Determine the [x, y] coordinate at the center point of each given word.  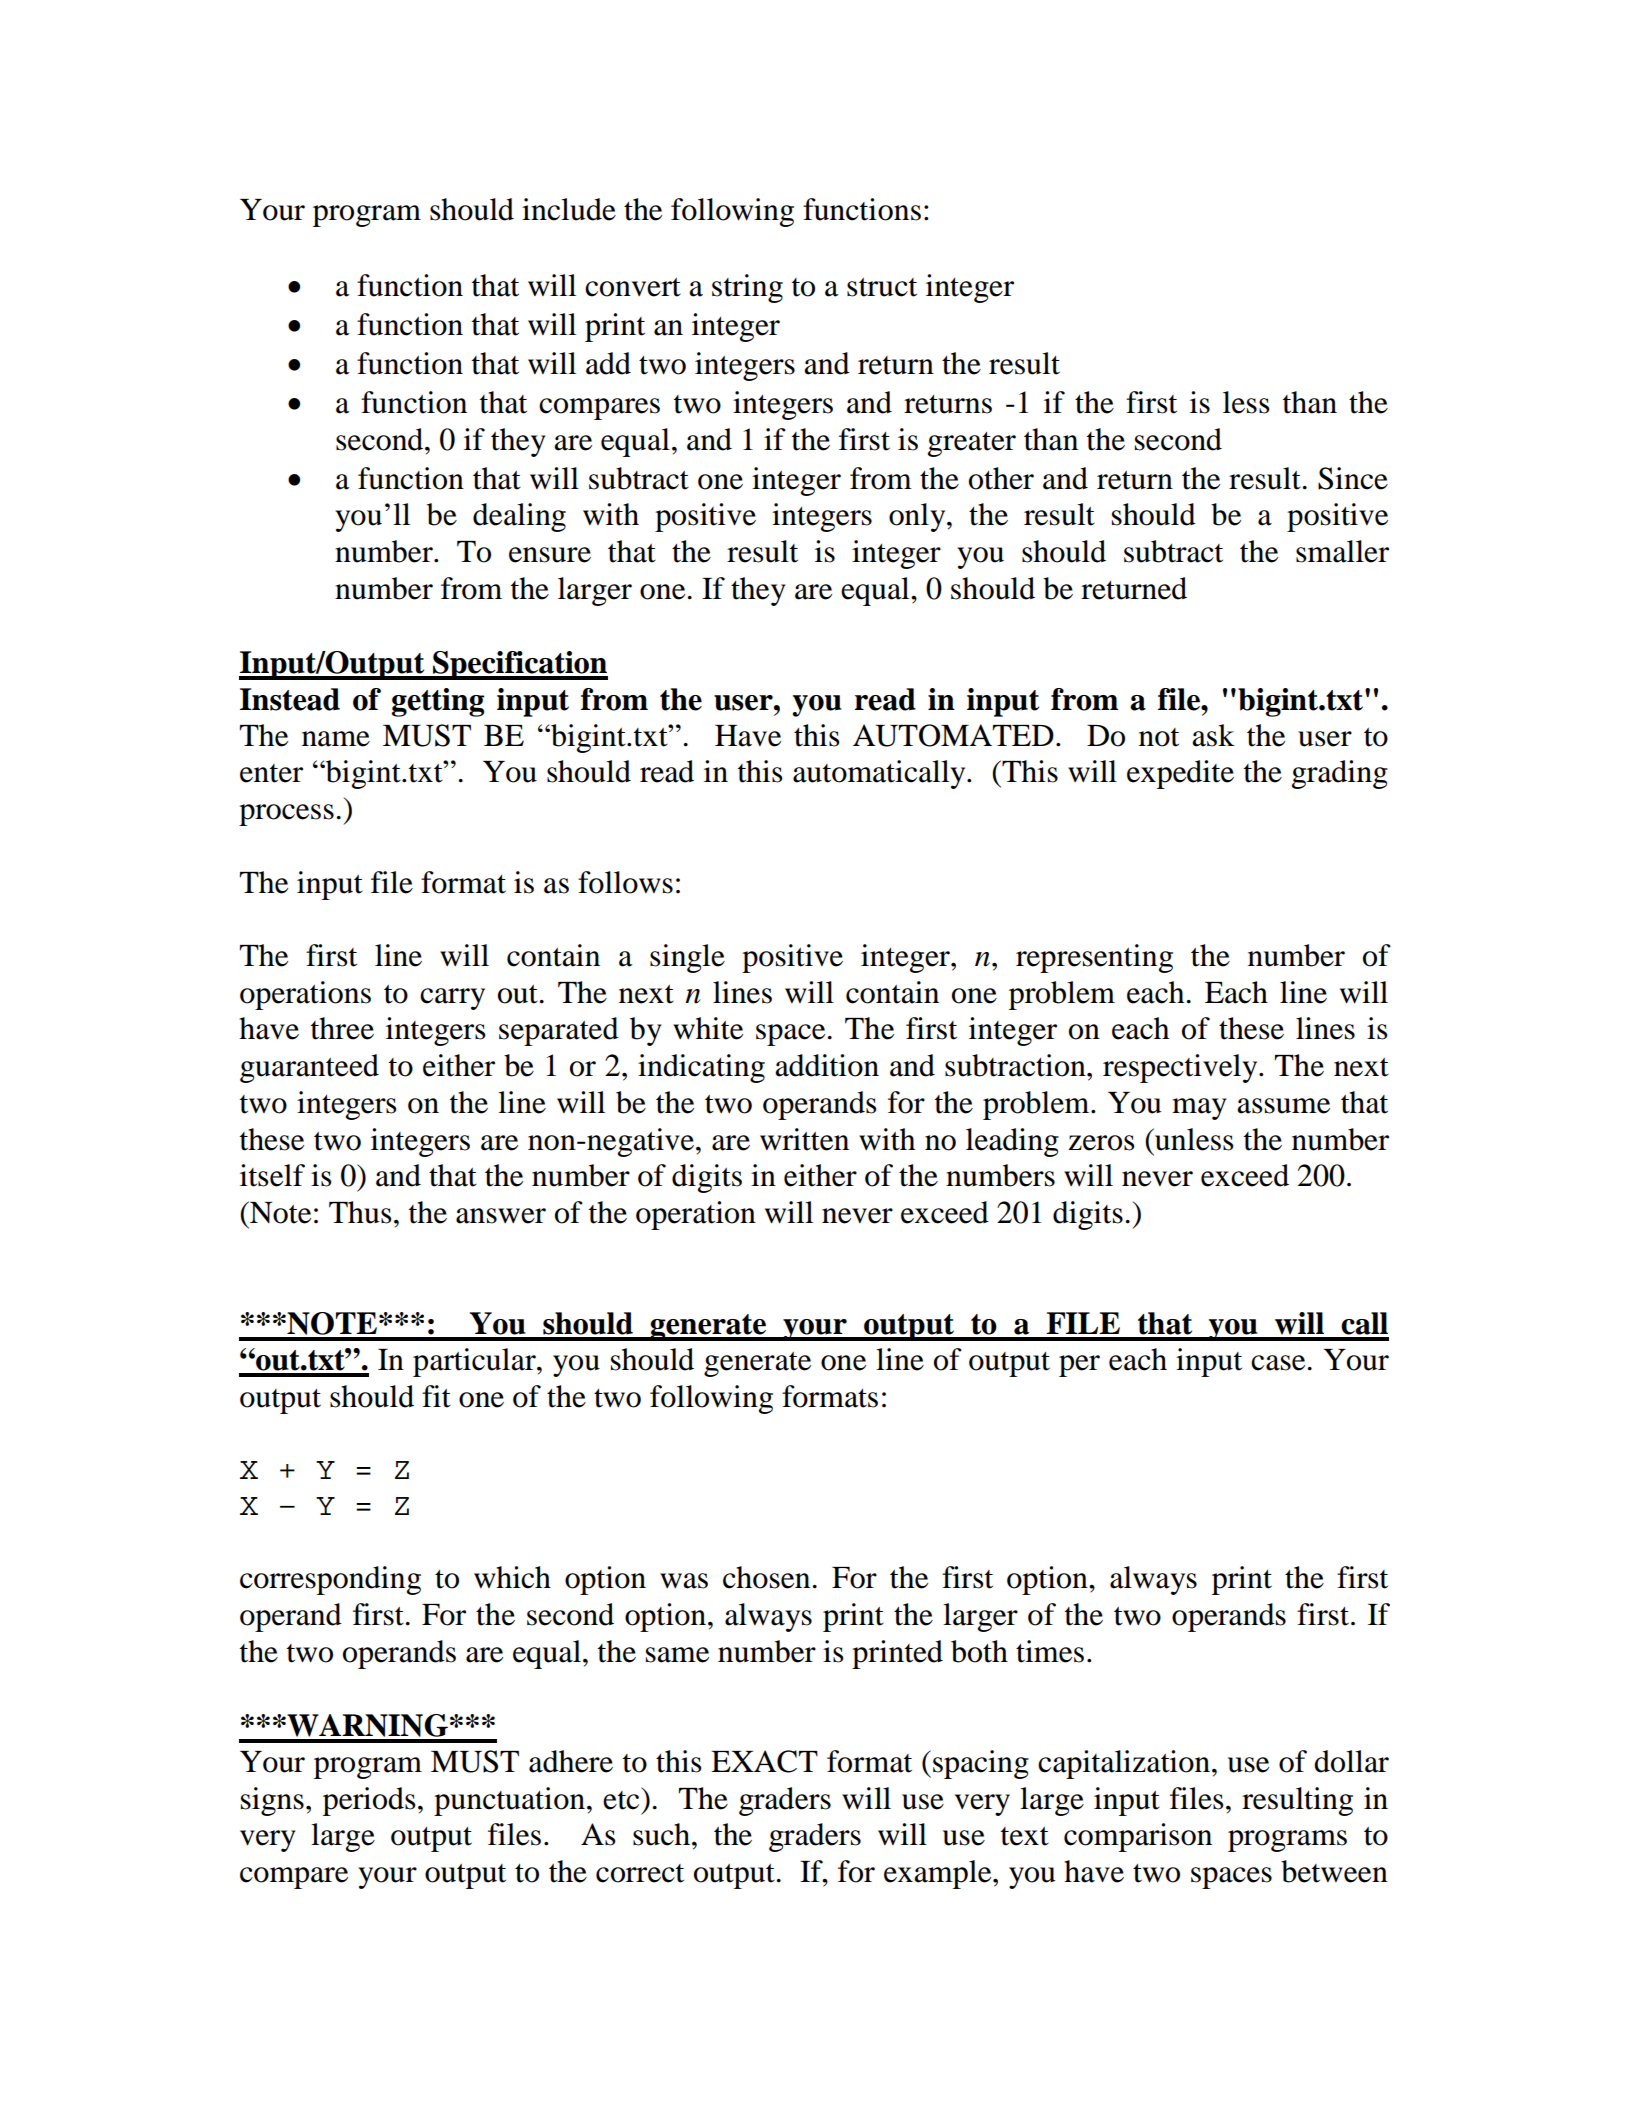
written [804, 1139]
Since [1353, 478]
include [569, 209]
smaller [1342, 551]
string [747, 288]
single [687, 958]
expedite [1180, 774]
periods [369, 1801]
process [286, 815]
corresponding [330, 1580]
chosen [766, 1577]
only [918, 517]
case [1278, 1363]
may [1199, 1109]
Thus [360, 1212]
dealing [519, 517]
